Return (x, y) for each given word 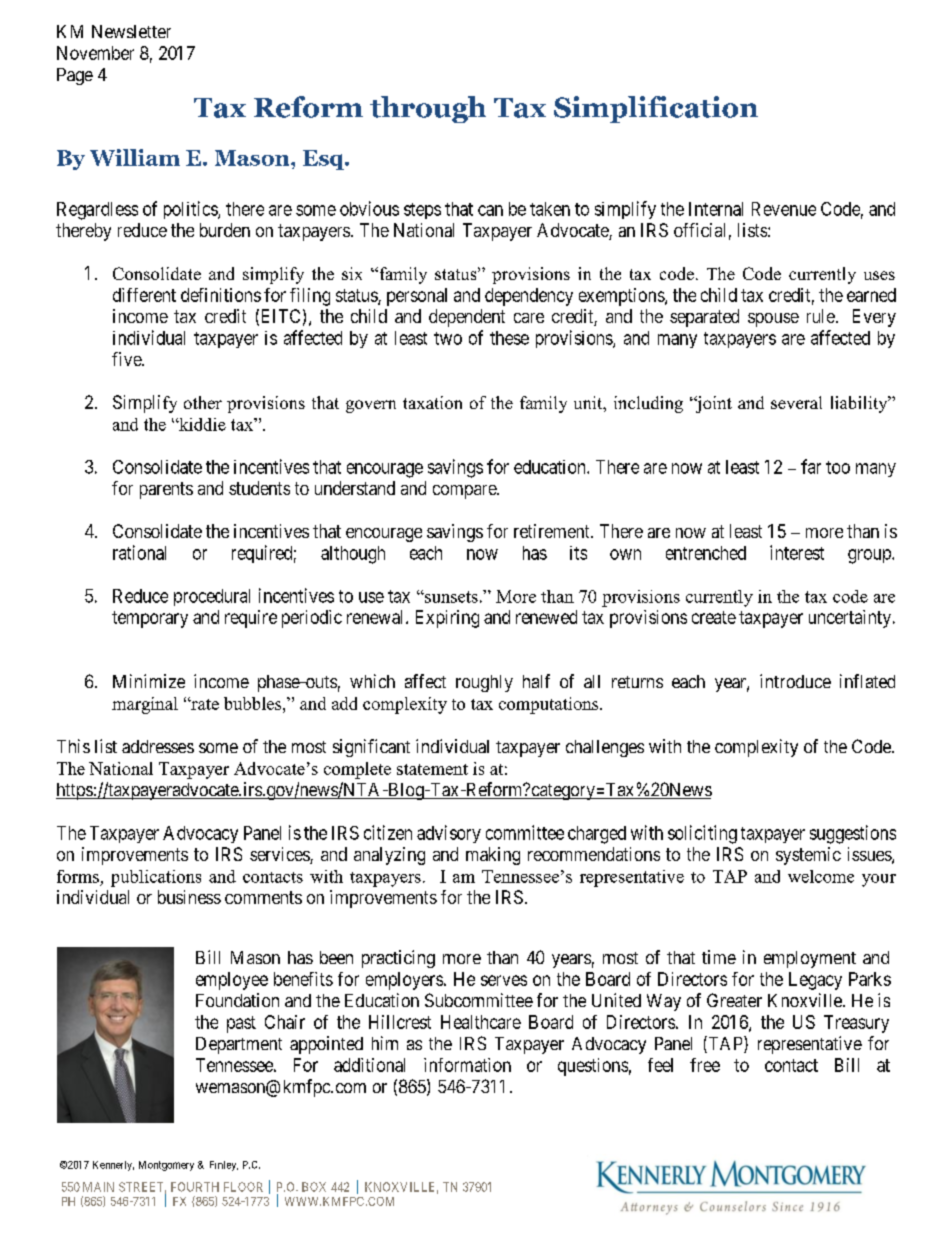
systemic (808, 856)
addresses (158, 746)
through (428, 109)
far (811, 466)
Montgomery (166, 1166)
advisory (449, 834)
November (95, 53)
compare (465, 492)
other (203, 402)
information (467, 1065)
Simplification (656, 109)
